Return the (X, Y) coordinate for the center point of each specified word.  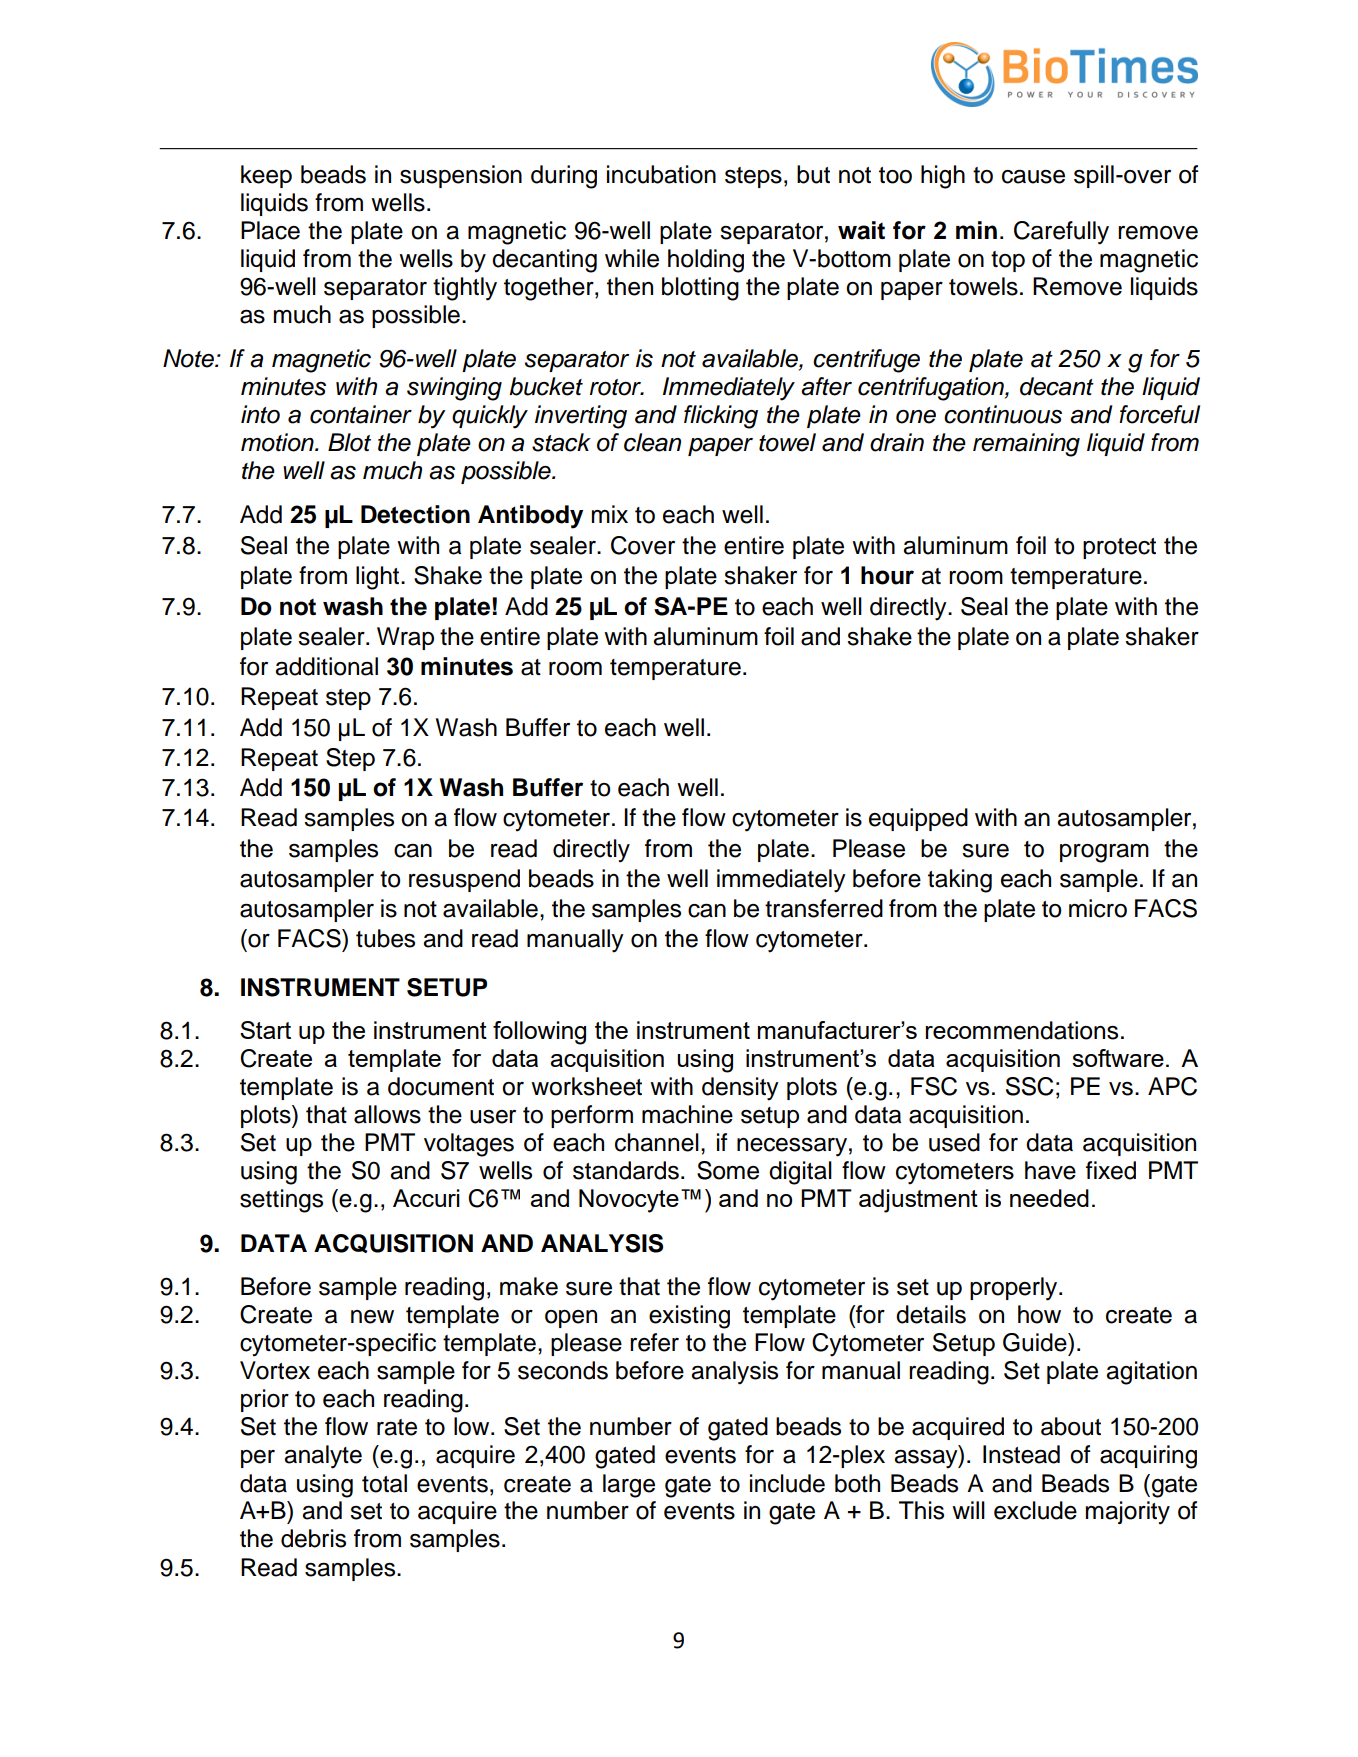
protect (1119, 548)
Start (265, 1030)
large (629, 1486)
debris (313, 1538)
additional (326, 666)
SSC (1030, 1086)
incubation (661, 174)
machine (687, 1114)
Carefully (1061, 233)
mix (610, 514)
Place (270, 230)
